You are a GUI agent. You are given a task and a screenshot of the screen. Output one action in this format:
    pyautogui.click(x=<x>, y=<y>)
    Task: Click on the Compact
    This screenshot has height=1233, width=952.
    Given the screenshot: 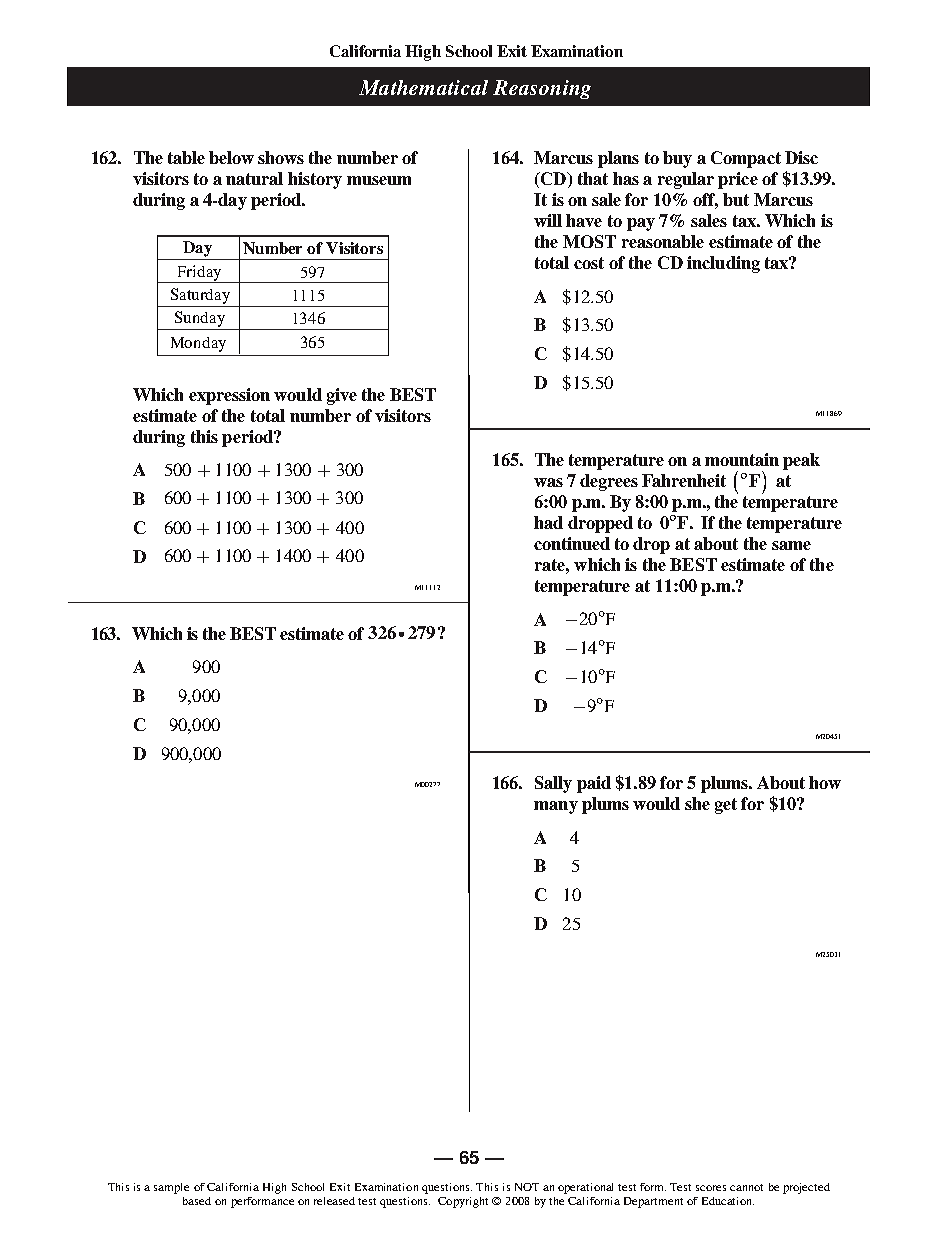 What is the action you would take?
    pyautogui.click(x=746, y=159)
